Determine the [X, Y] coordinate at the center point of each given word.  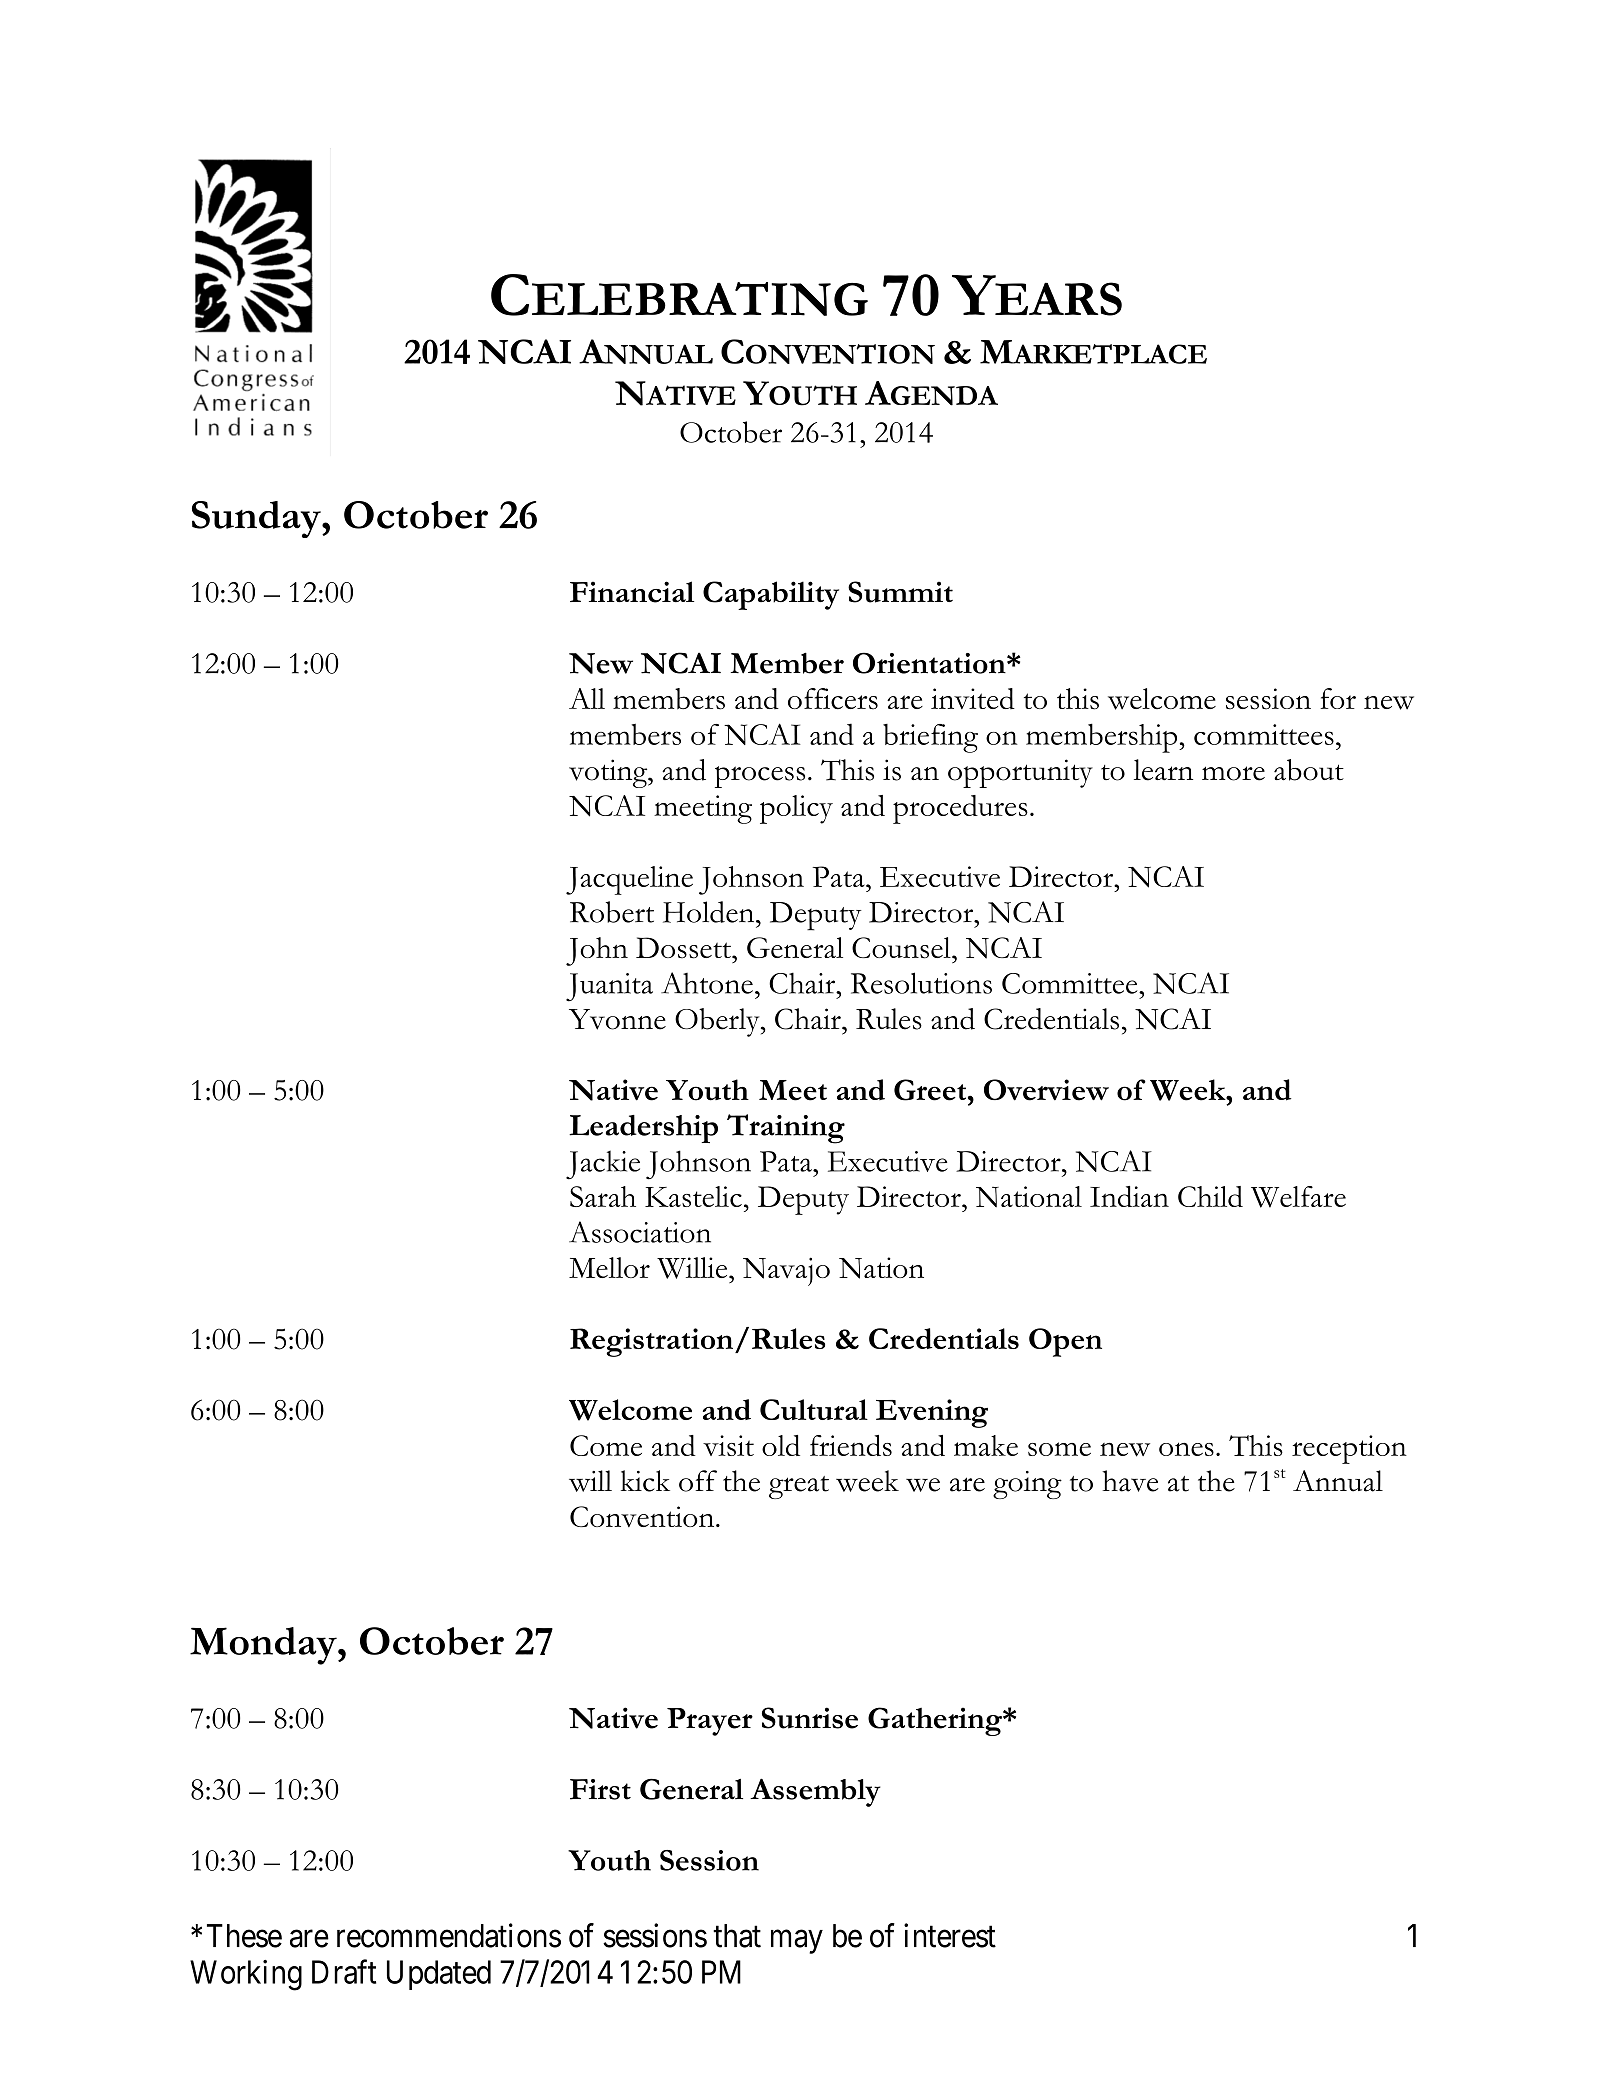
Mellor [609, 1267]
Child [1210, 1196]
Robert [612, 912]
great [799, 1487]
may [797, 1942]
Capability [771, 595]
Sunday [257, 519]
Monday [264, 1646]
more [1233, 773]
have [1130, 1481]
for [1338, 698]
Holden [710, 912]
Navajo [786, 1271]
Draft [344, 1971]
